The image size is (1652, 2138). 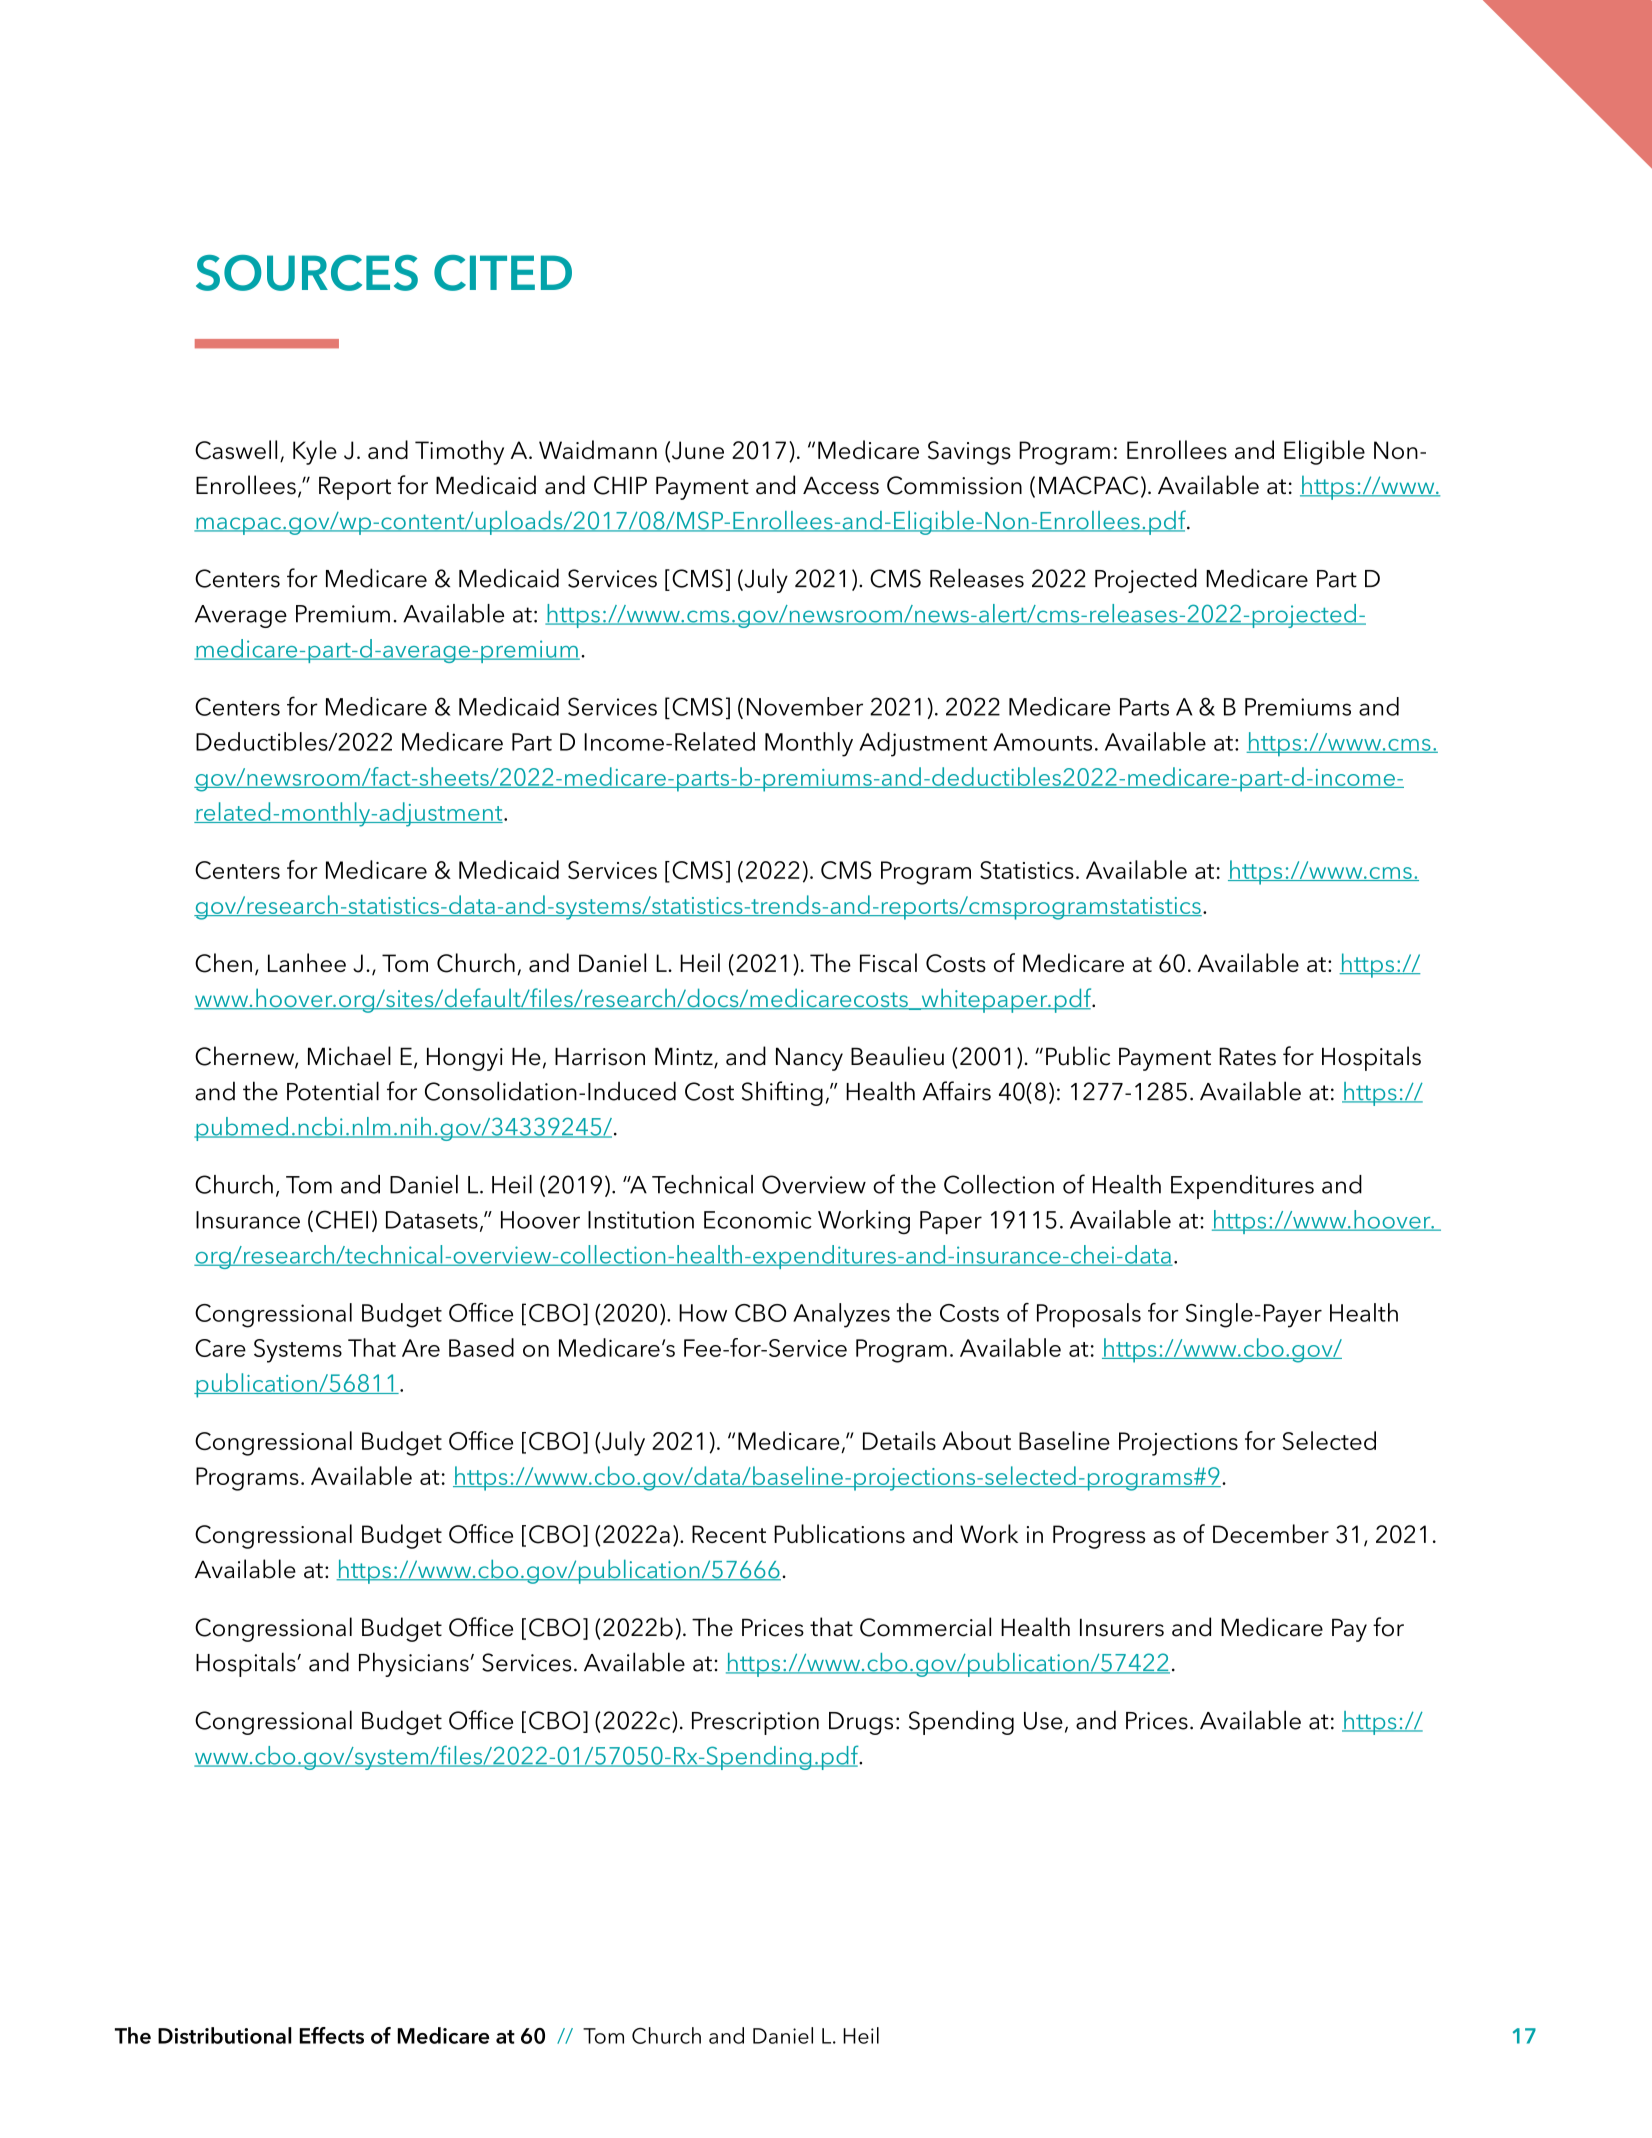 What do you see at coordinates (758, 1220) in the screenshot?
I see `Economic` at bounding box center [758, 1220].
